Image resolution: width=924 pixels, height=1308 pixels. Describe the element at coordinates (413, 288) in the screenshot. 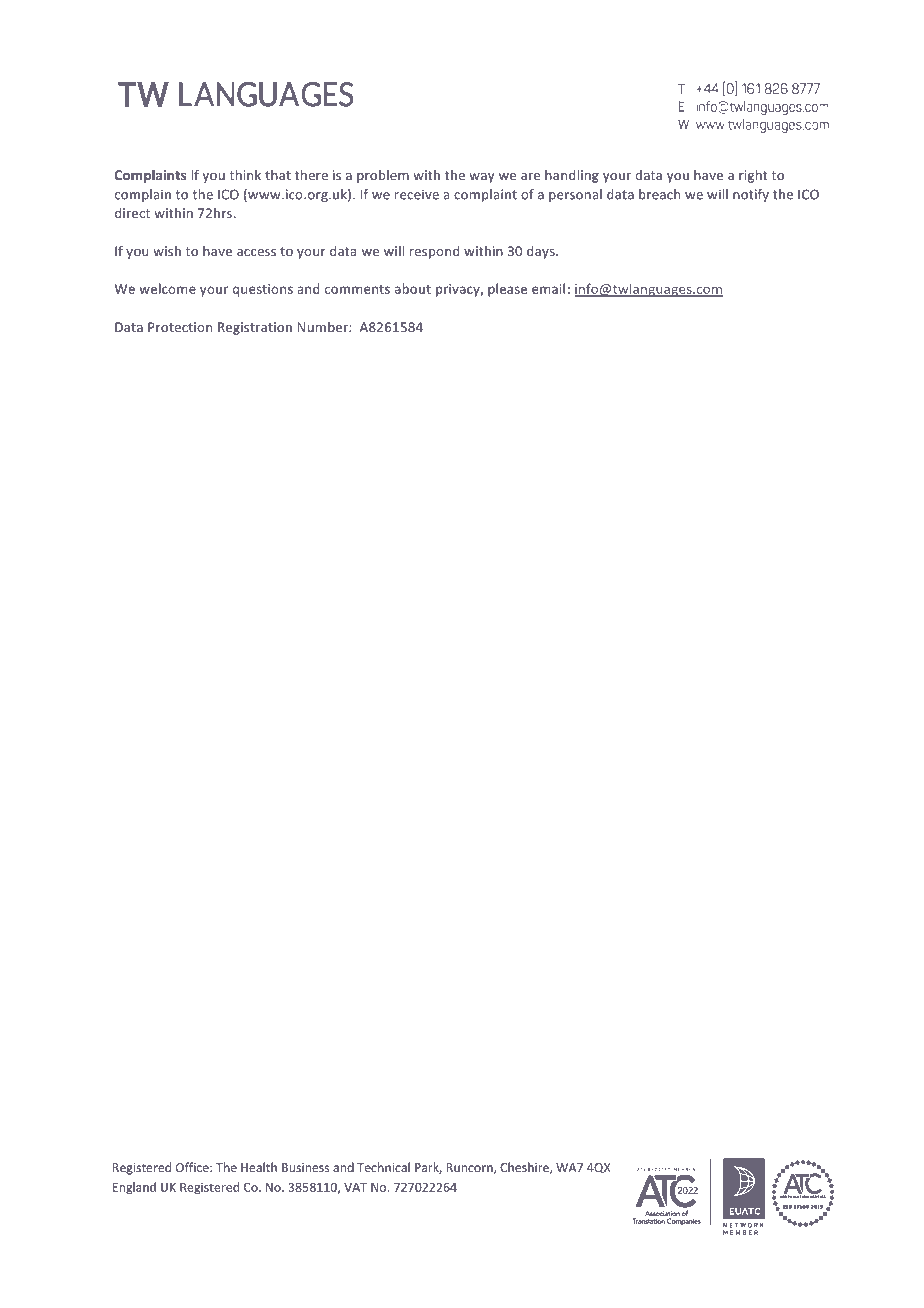

I see `about` at that location.
